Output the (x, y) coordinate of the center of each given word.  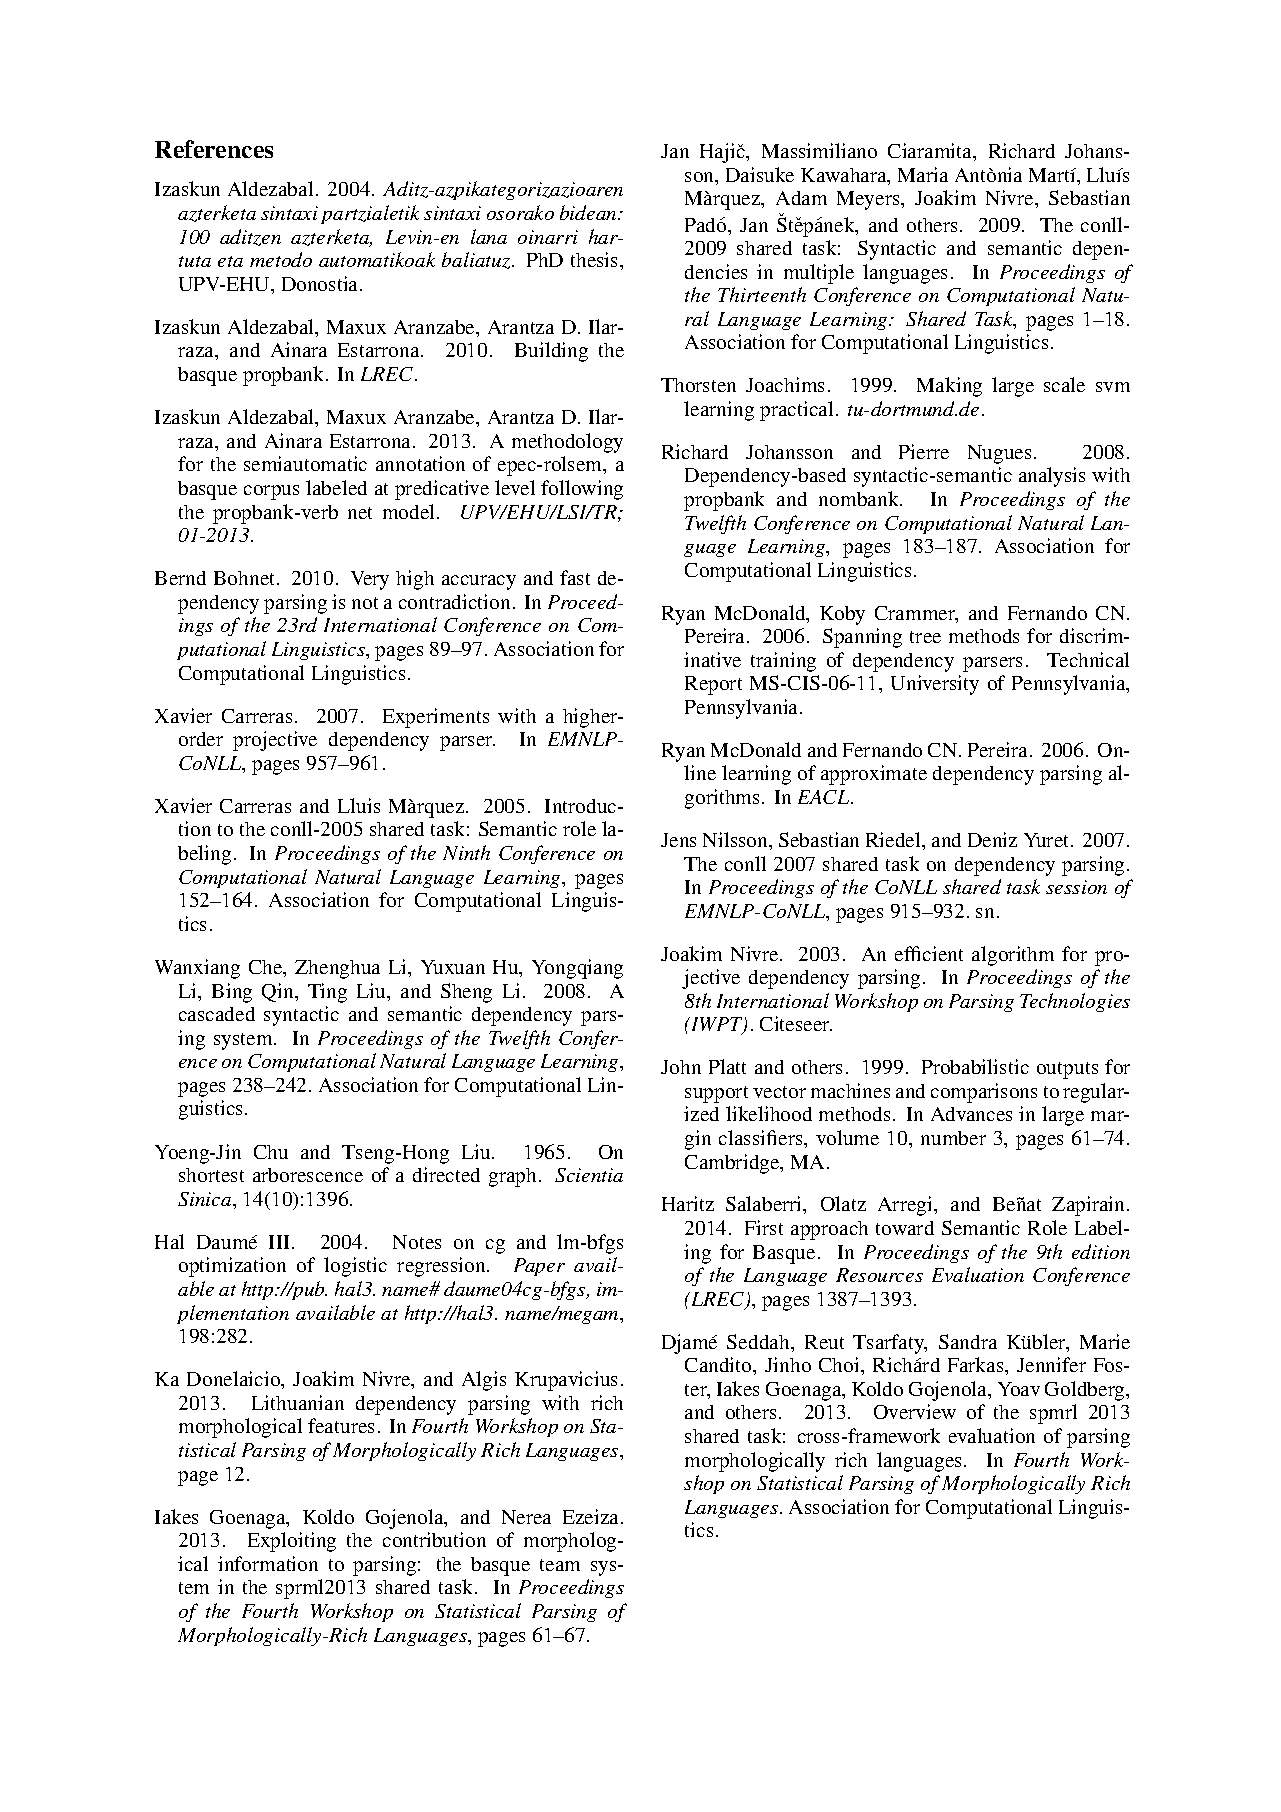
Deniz (992, 839)
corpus (271, 492)
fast (575, 577)
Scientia (589, 1175)
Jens (678, 840)
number (953, 1138)
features (341, 1425)
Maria (923, 174)
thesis (596, 259)
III (279, 1242)
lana (489, 236)
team (560, 1565)
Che (267, 968)
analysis (1052, 477)
